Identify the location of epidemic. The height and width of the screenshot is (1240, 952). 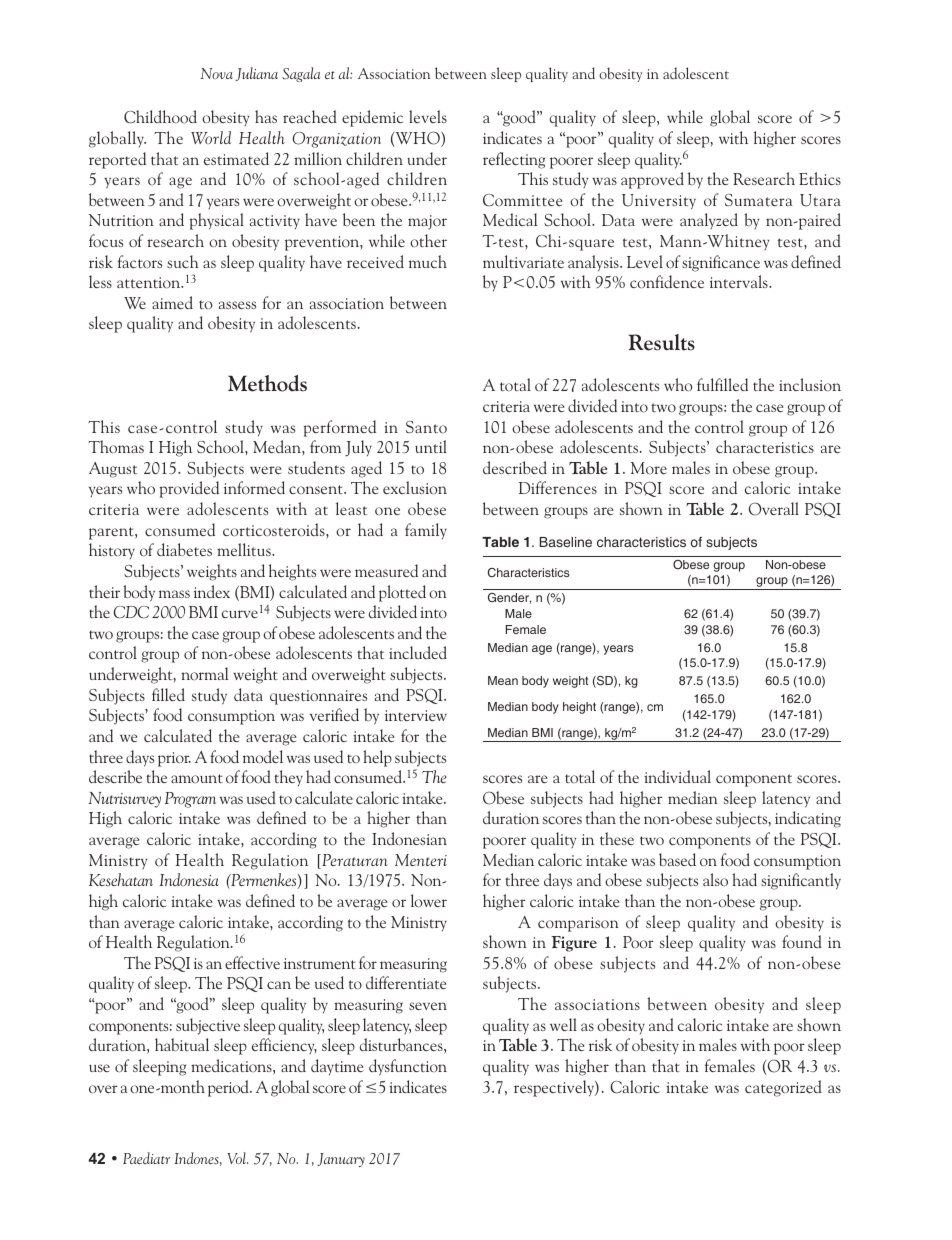
(372, 118).
